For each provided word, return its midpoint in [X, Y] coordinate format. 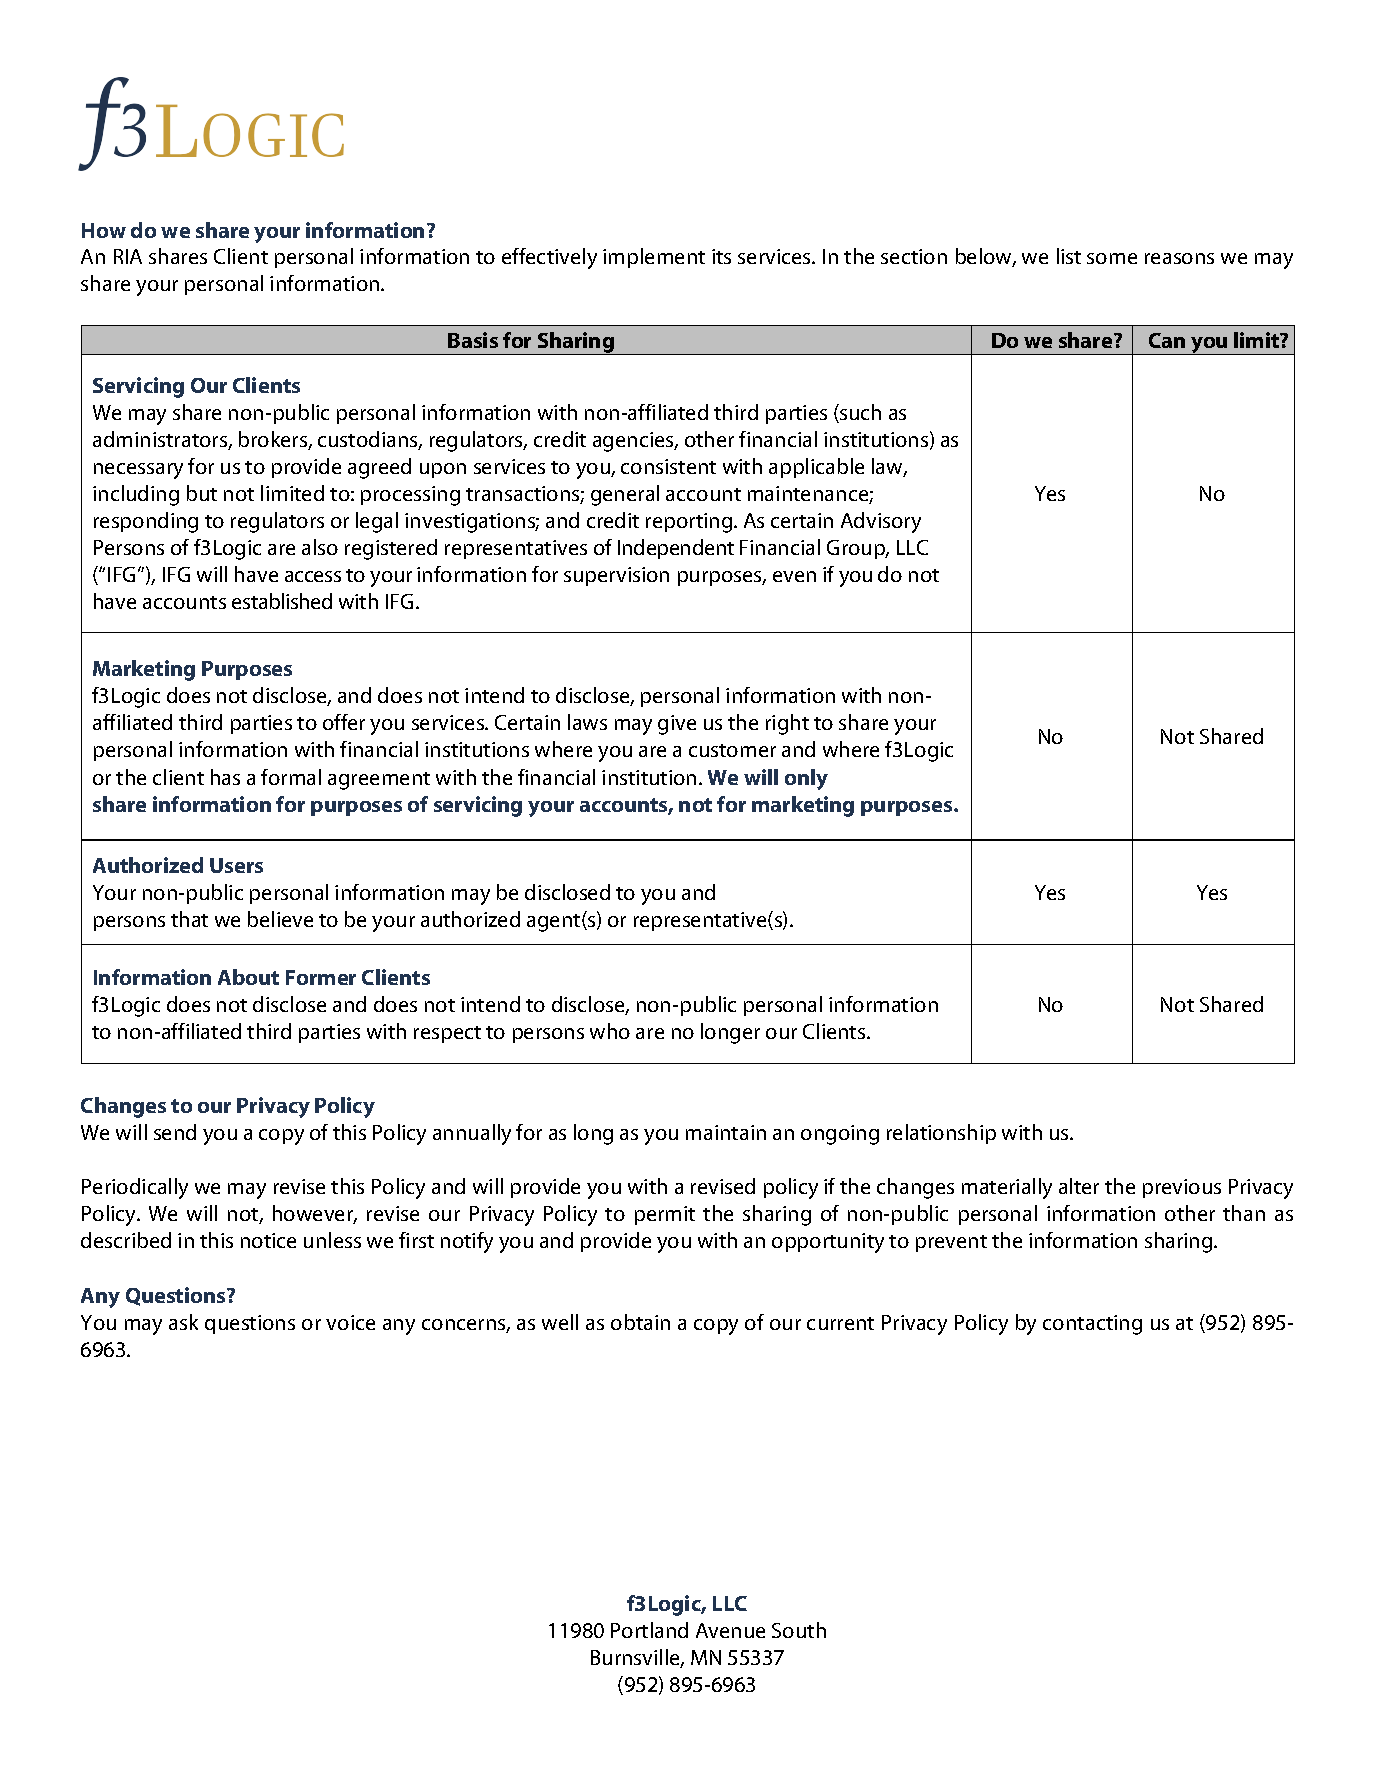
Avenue [730, 1630]
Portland [649, 1630]
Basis [473, 340]
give [677, 725]
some [1112, 258]
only [806, 779]
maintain [726, 1132]
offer [344, 722]
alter [1079, 1186]
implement [654, 258]
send [175, 1132]
